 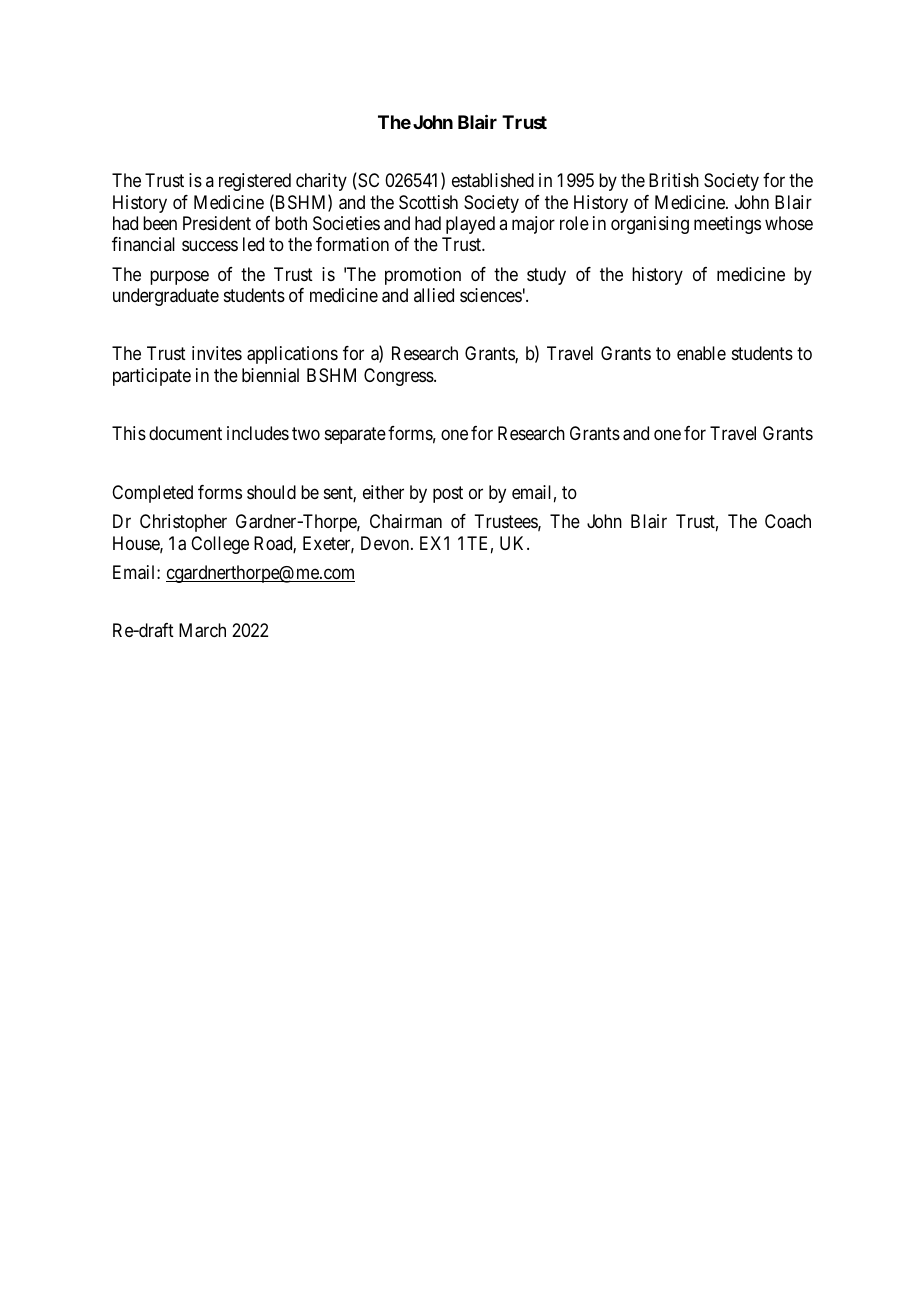 What do you see at coordinates (674, 180) in the screenshot?
I see `British` at bounding box center [674, 180].
